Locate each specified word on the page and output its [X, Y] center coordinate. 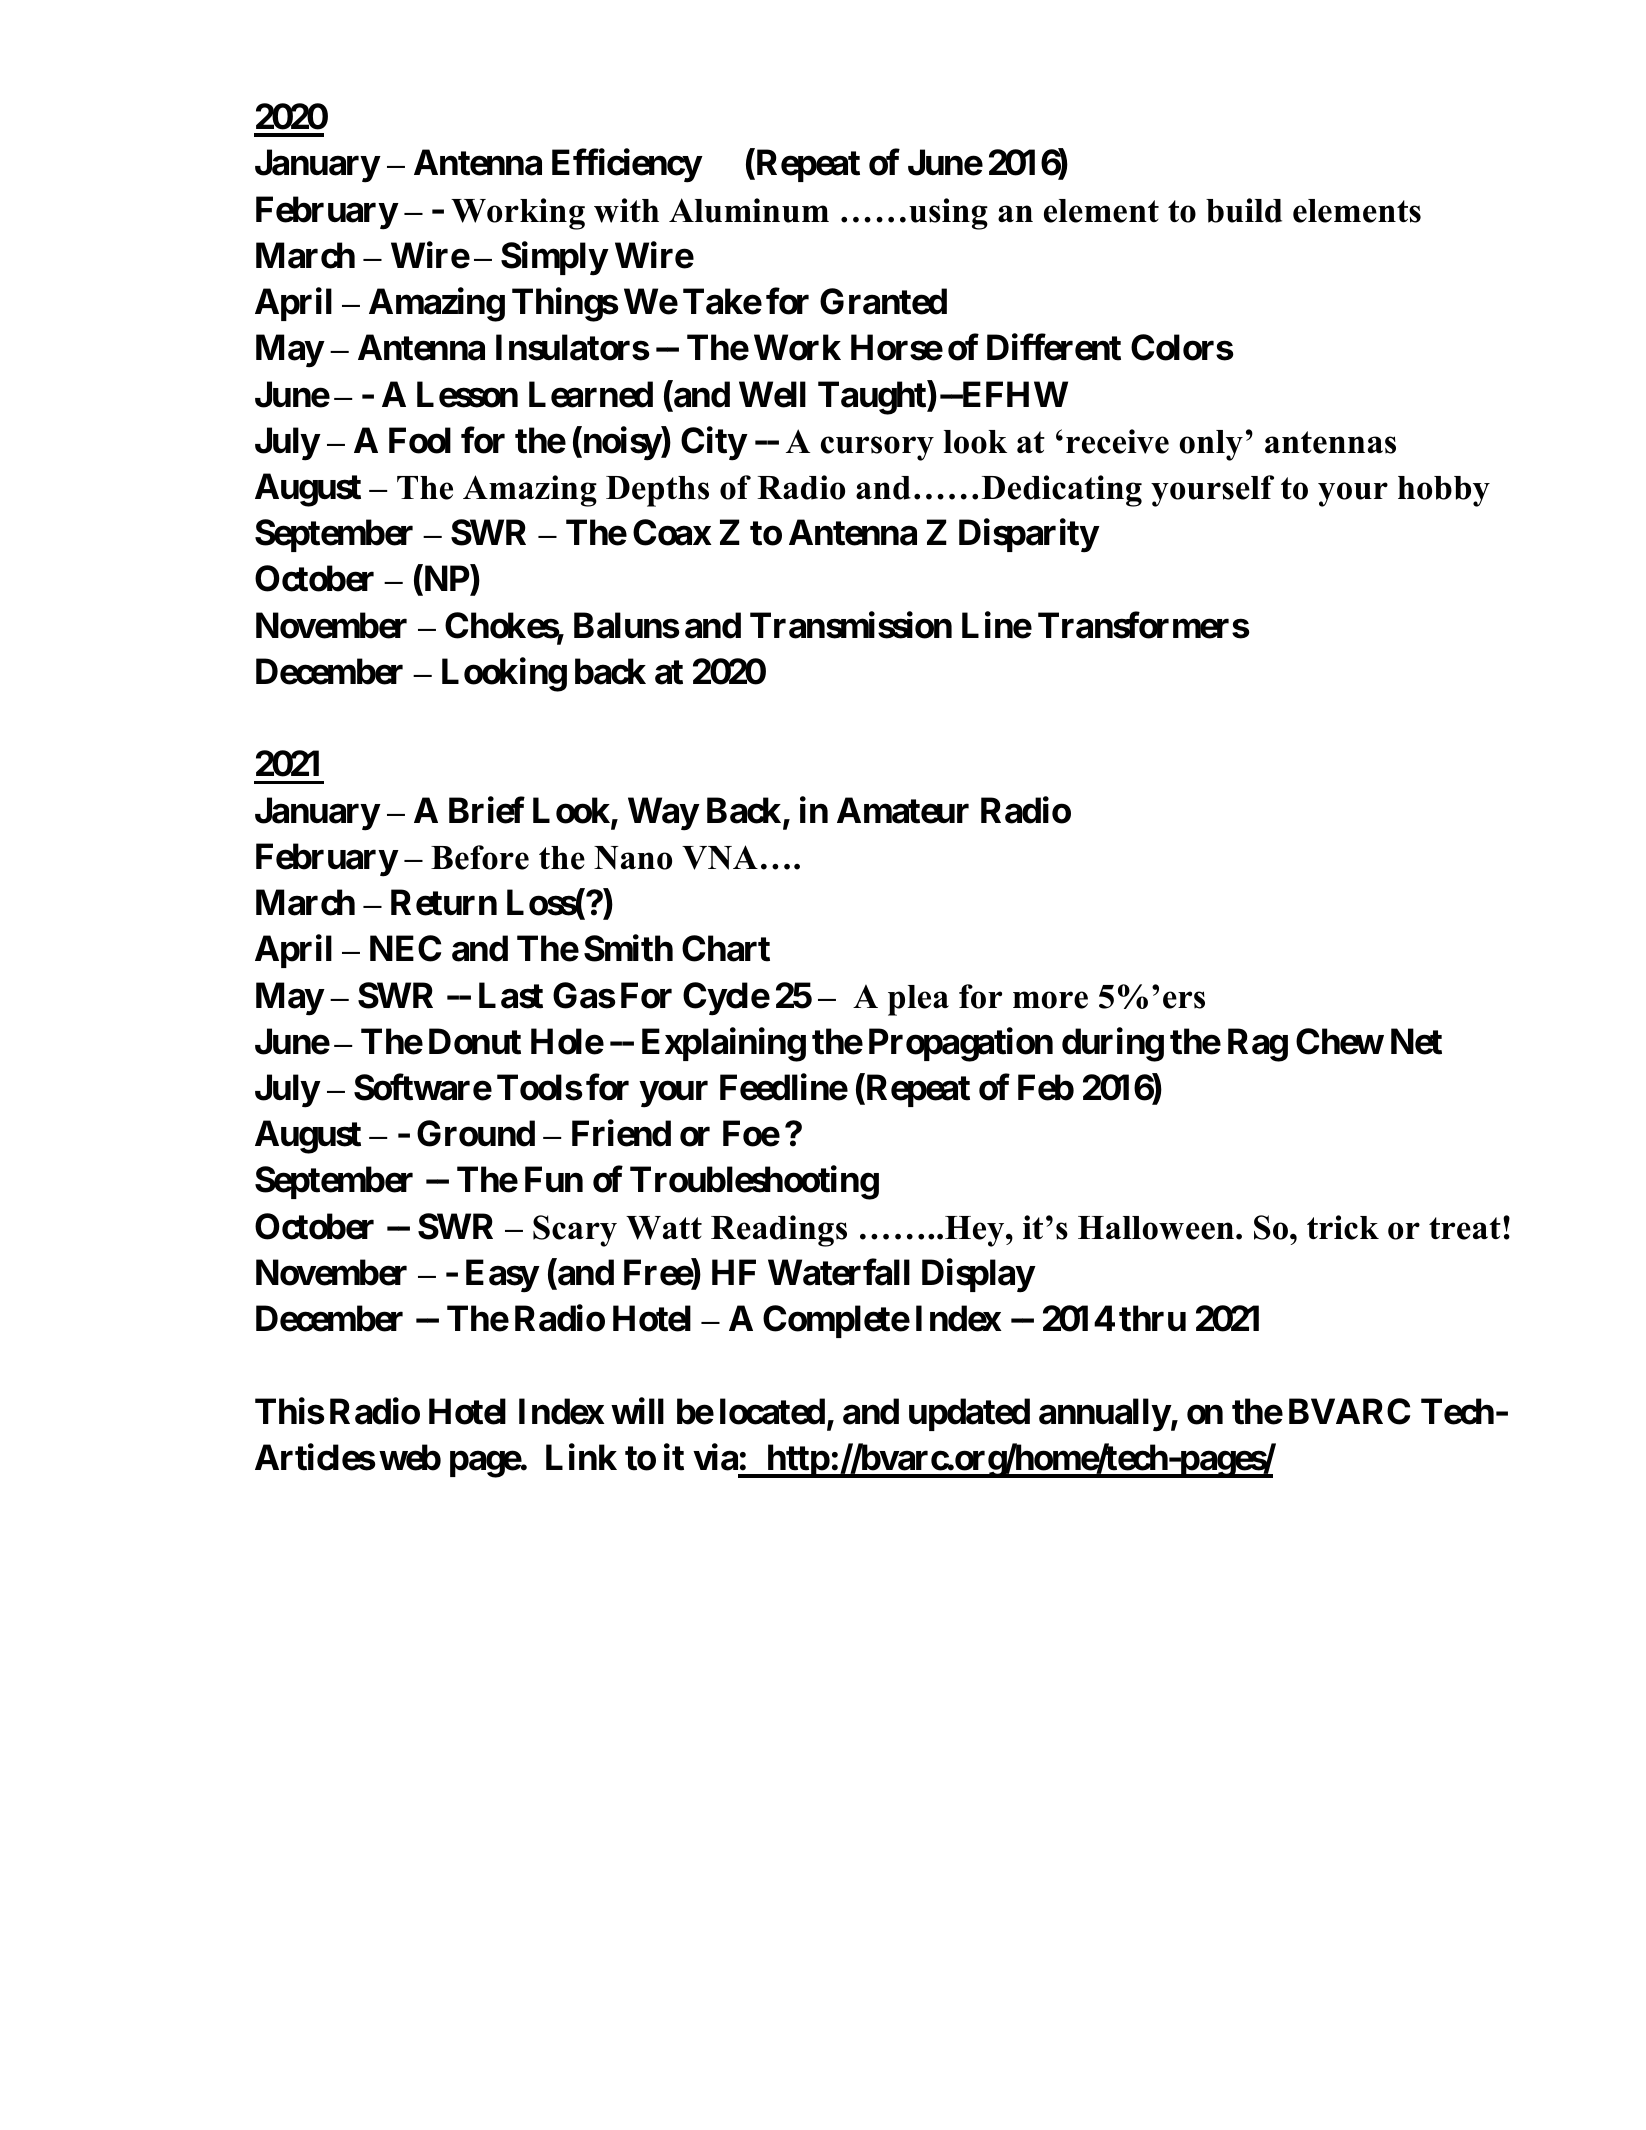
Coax [672, 532]
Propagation [961, 1045]
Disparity [1029, 536]
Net [1416, 1041]
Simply [554, 259]
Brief [487, 810]
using [948, 214]
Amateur [903, 810]
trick [1343, 1227]
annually [1105, 1415]
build [1244, 210]
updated [969, 1414]
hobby [1444, 491]
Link [581, 1457]
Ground [476, 1133]
